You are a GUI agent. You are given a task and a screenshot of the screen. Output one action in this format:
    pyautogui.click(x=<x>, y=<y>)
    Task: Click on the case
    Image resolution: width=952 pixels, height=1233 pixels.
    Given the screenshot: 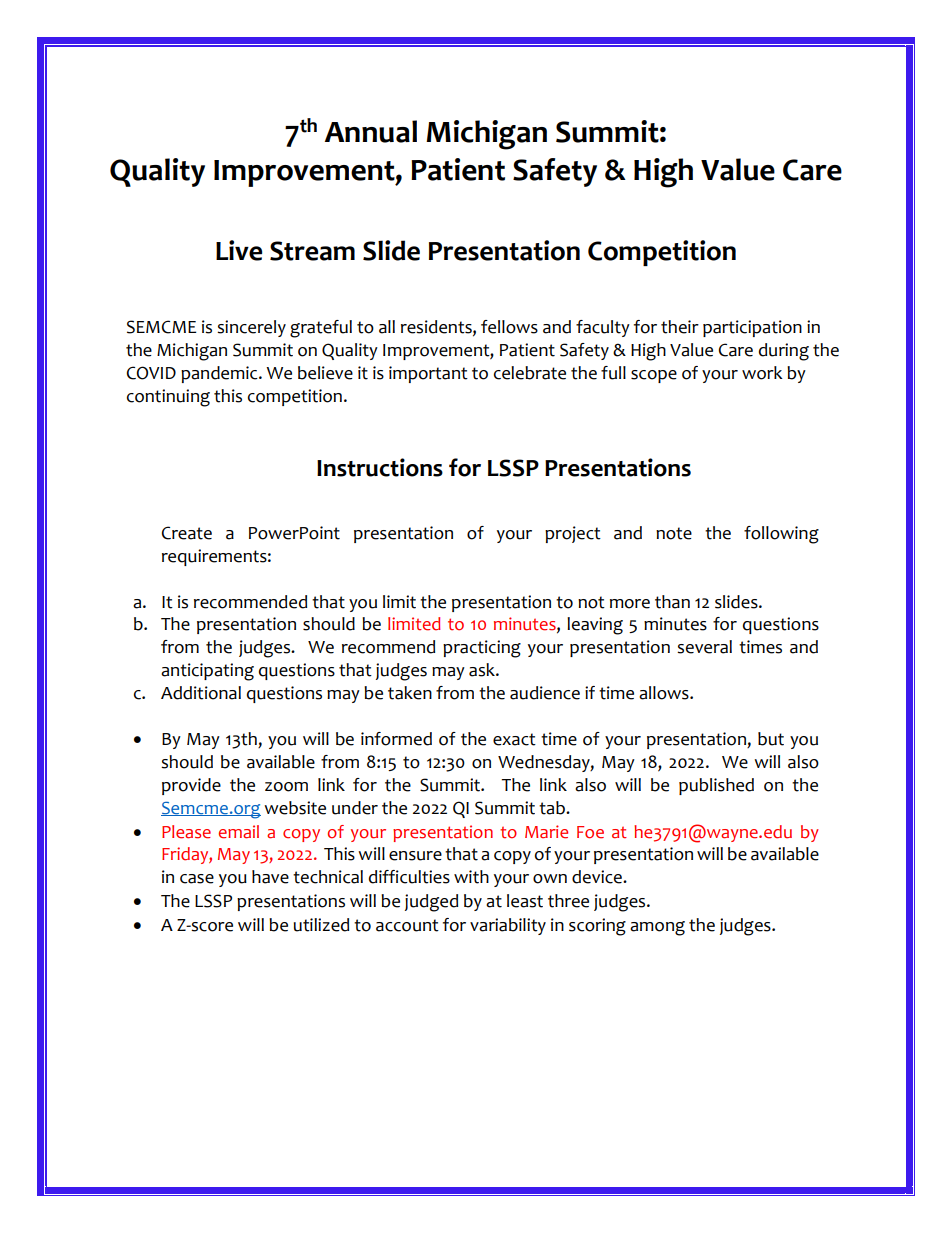 What is the action you would take?
    pyautogui.click(x=197, y=879)
